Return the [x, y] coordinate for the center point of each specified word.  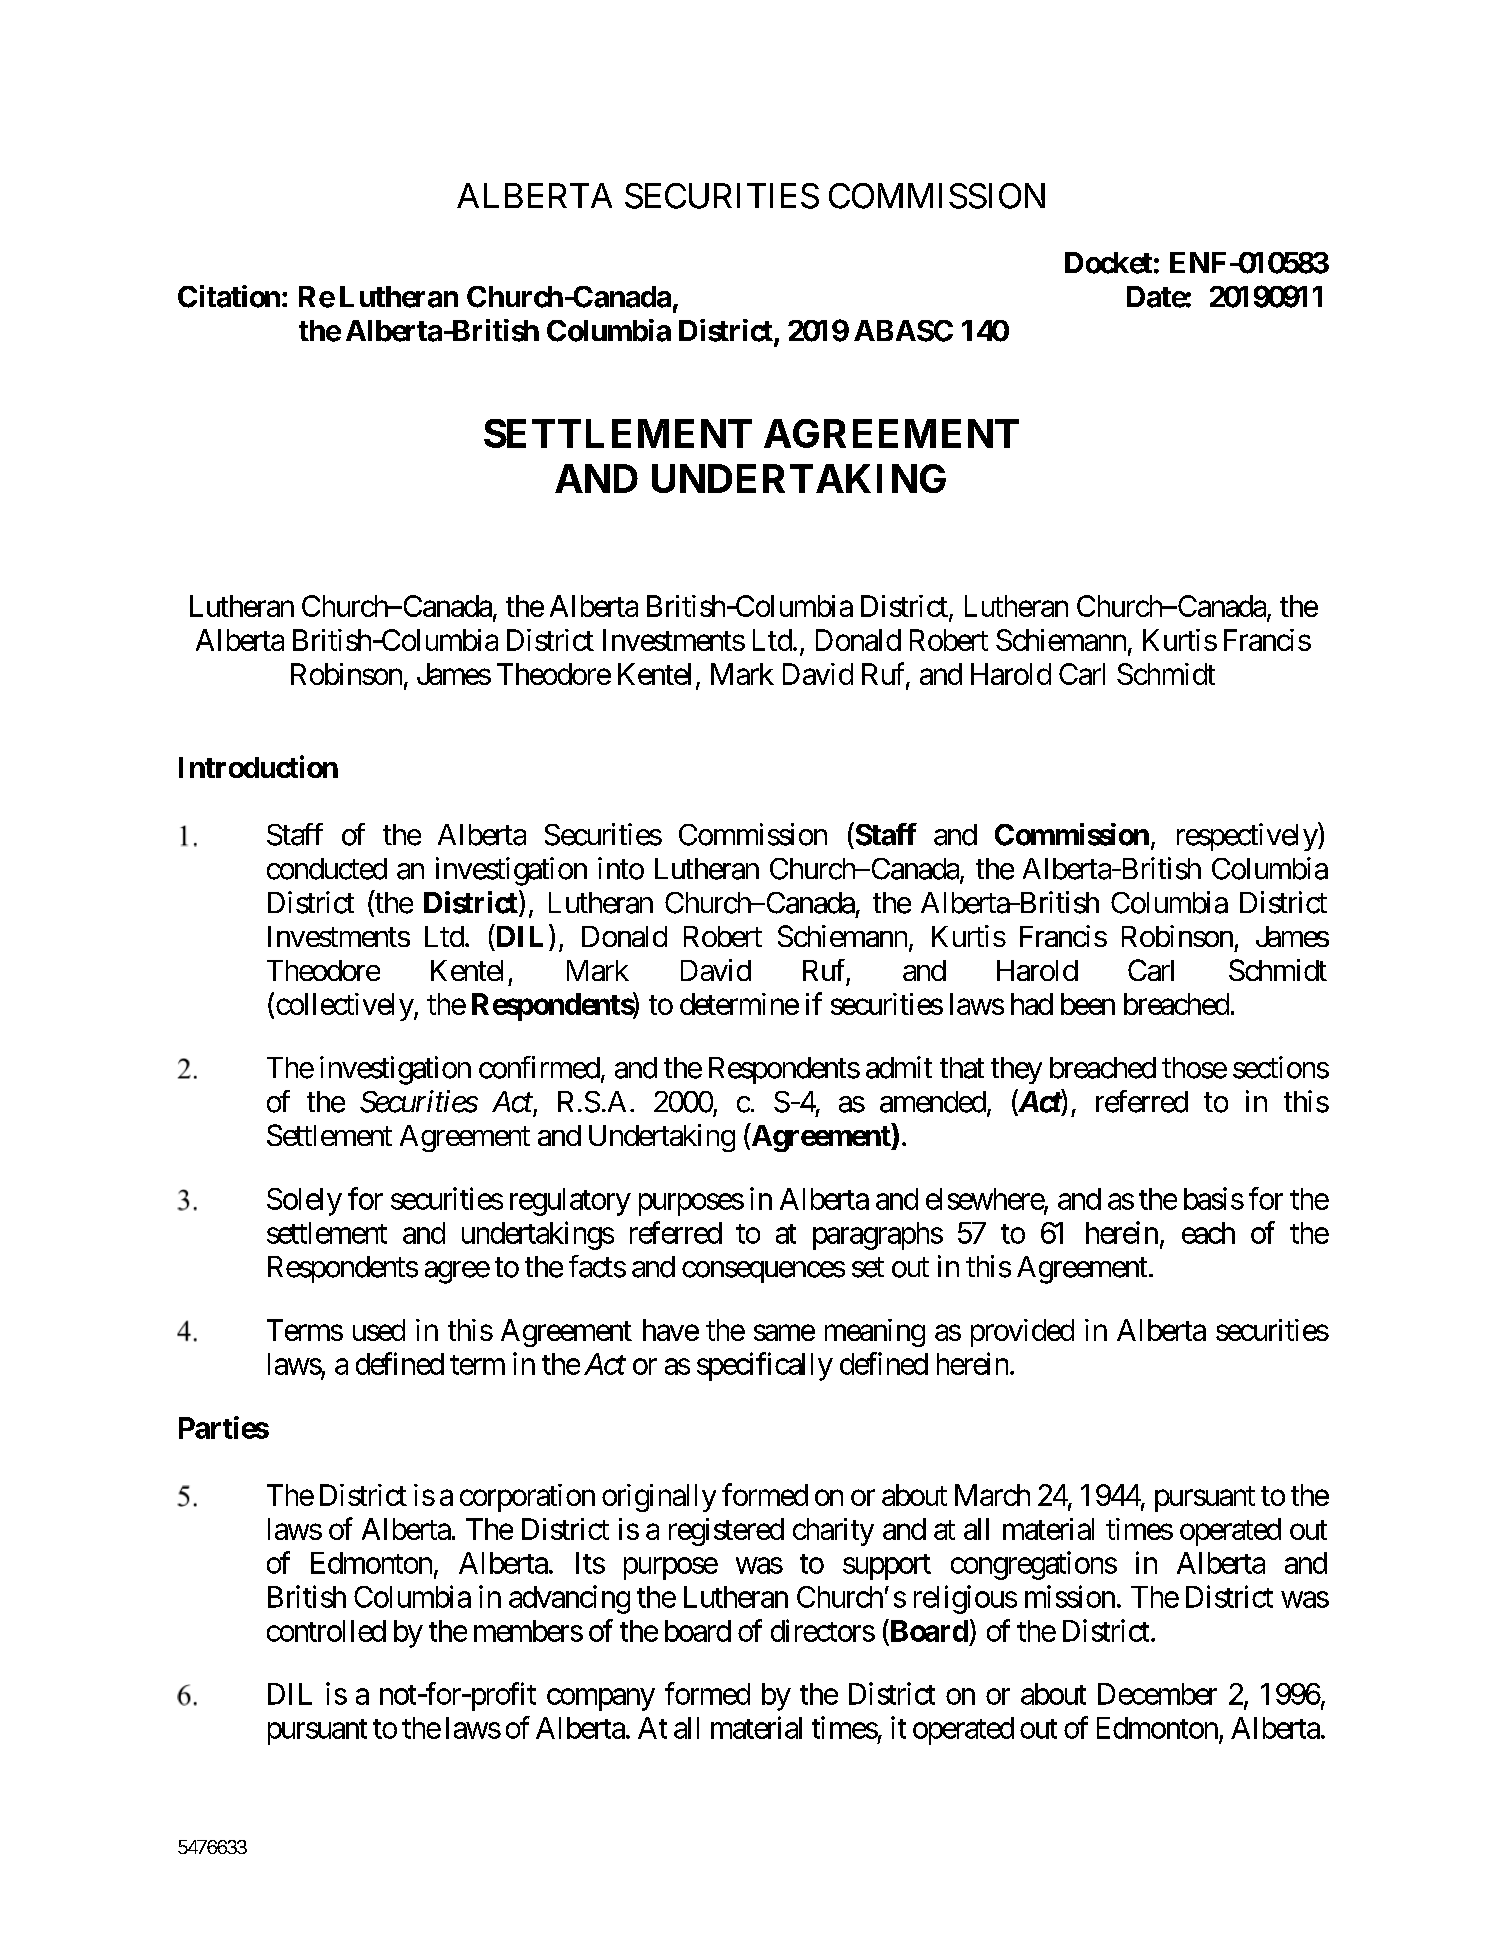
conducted [327, 869]
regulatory [570, 1202]
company [601, 1699]
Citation [229, 296]
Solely [304, 1202]
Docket [1108, 263]
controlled [326, 1631]
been [1088, 1004]
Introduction [258, 766]
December [1157, 1694]
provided [1022, 1333]
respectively [1248, 837]
